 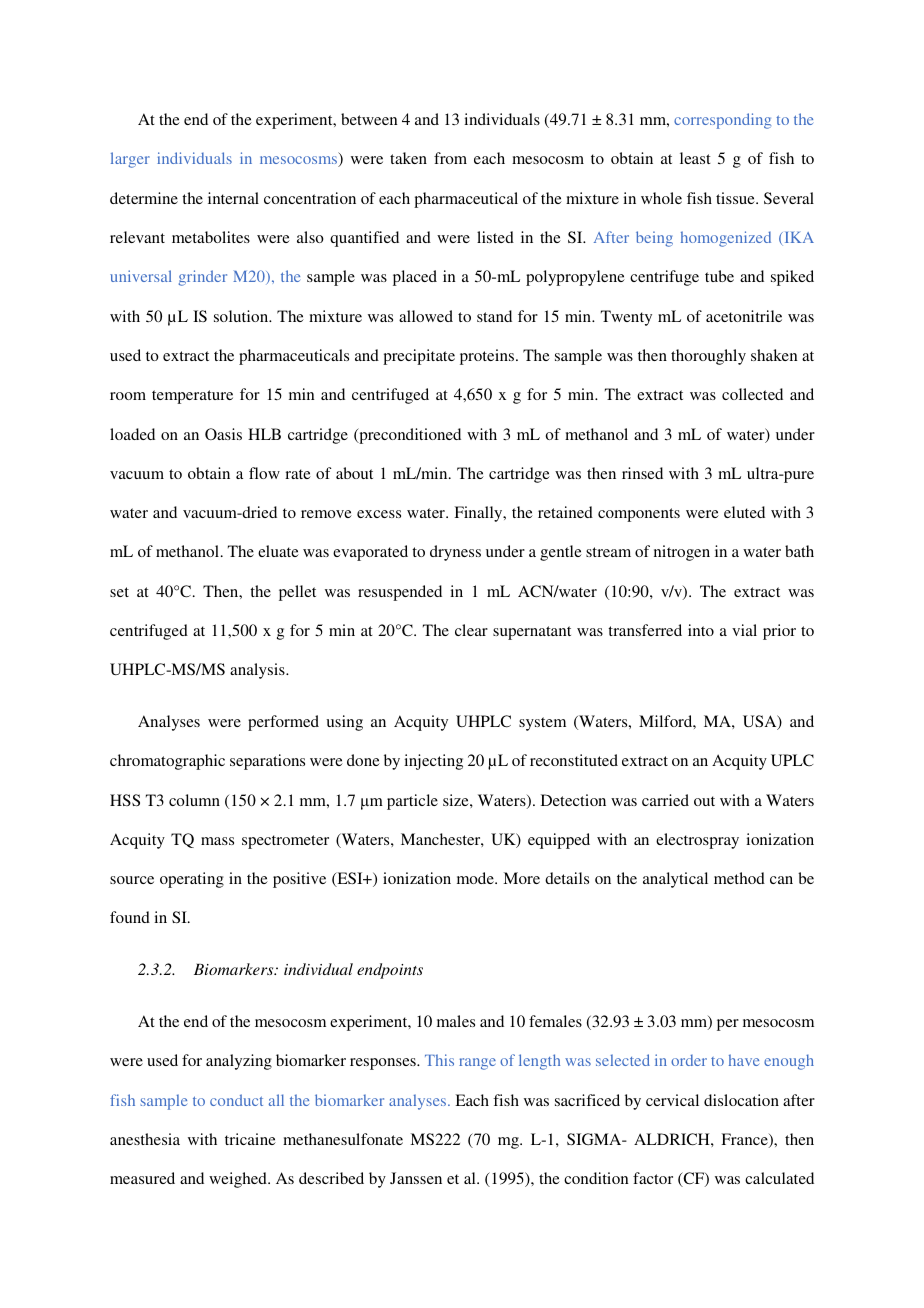 What do you see at coordinates (455, 553) in the document?
I see `dryness` at bounding box center [455, 553].
